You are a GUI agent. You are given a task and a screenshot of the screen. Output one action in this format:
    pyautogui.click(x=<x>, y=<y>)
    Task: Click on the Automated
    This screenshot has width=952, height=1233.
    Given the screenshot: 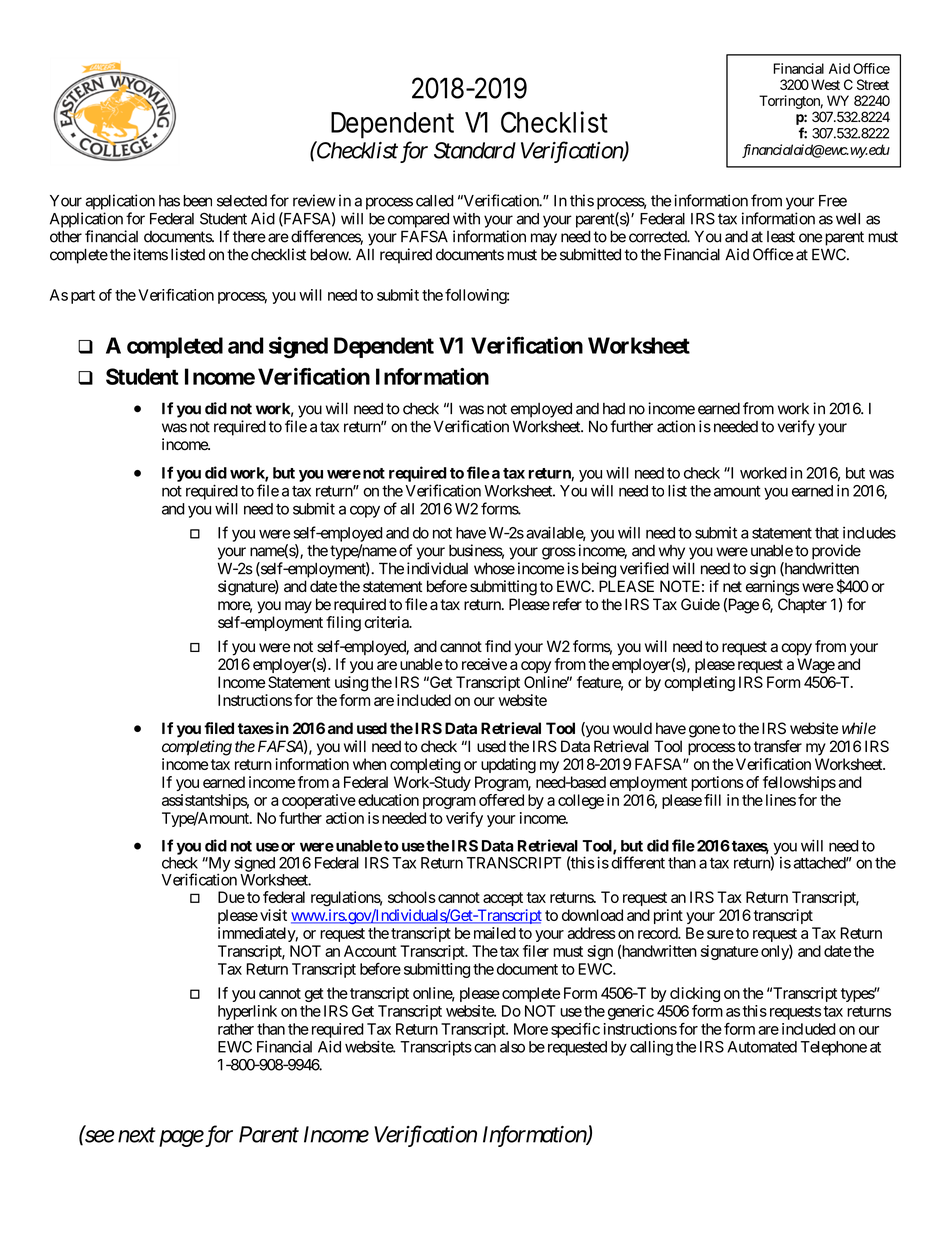 What is the action you would take?
    pyautogui.click(x=762, y=1047)
